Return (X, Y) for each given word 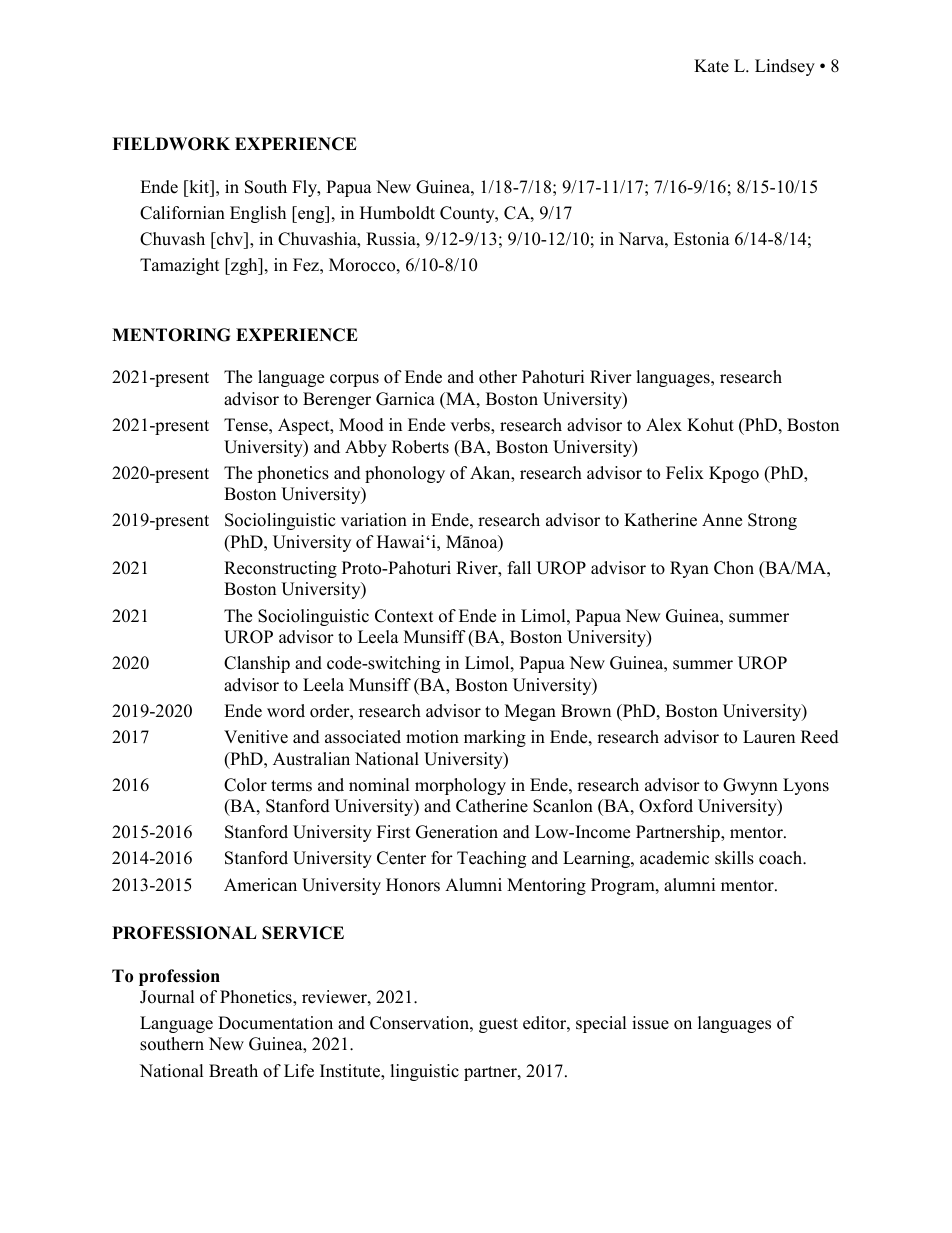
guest (498, 1025)
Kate (711, 66)
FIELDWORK (171, 144)
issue (650, 1023)
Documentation (275, 1023)
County (468, 214)
